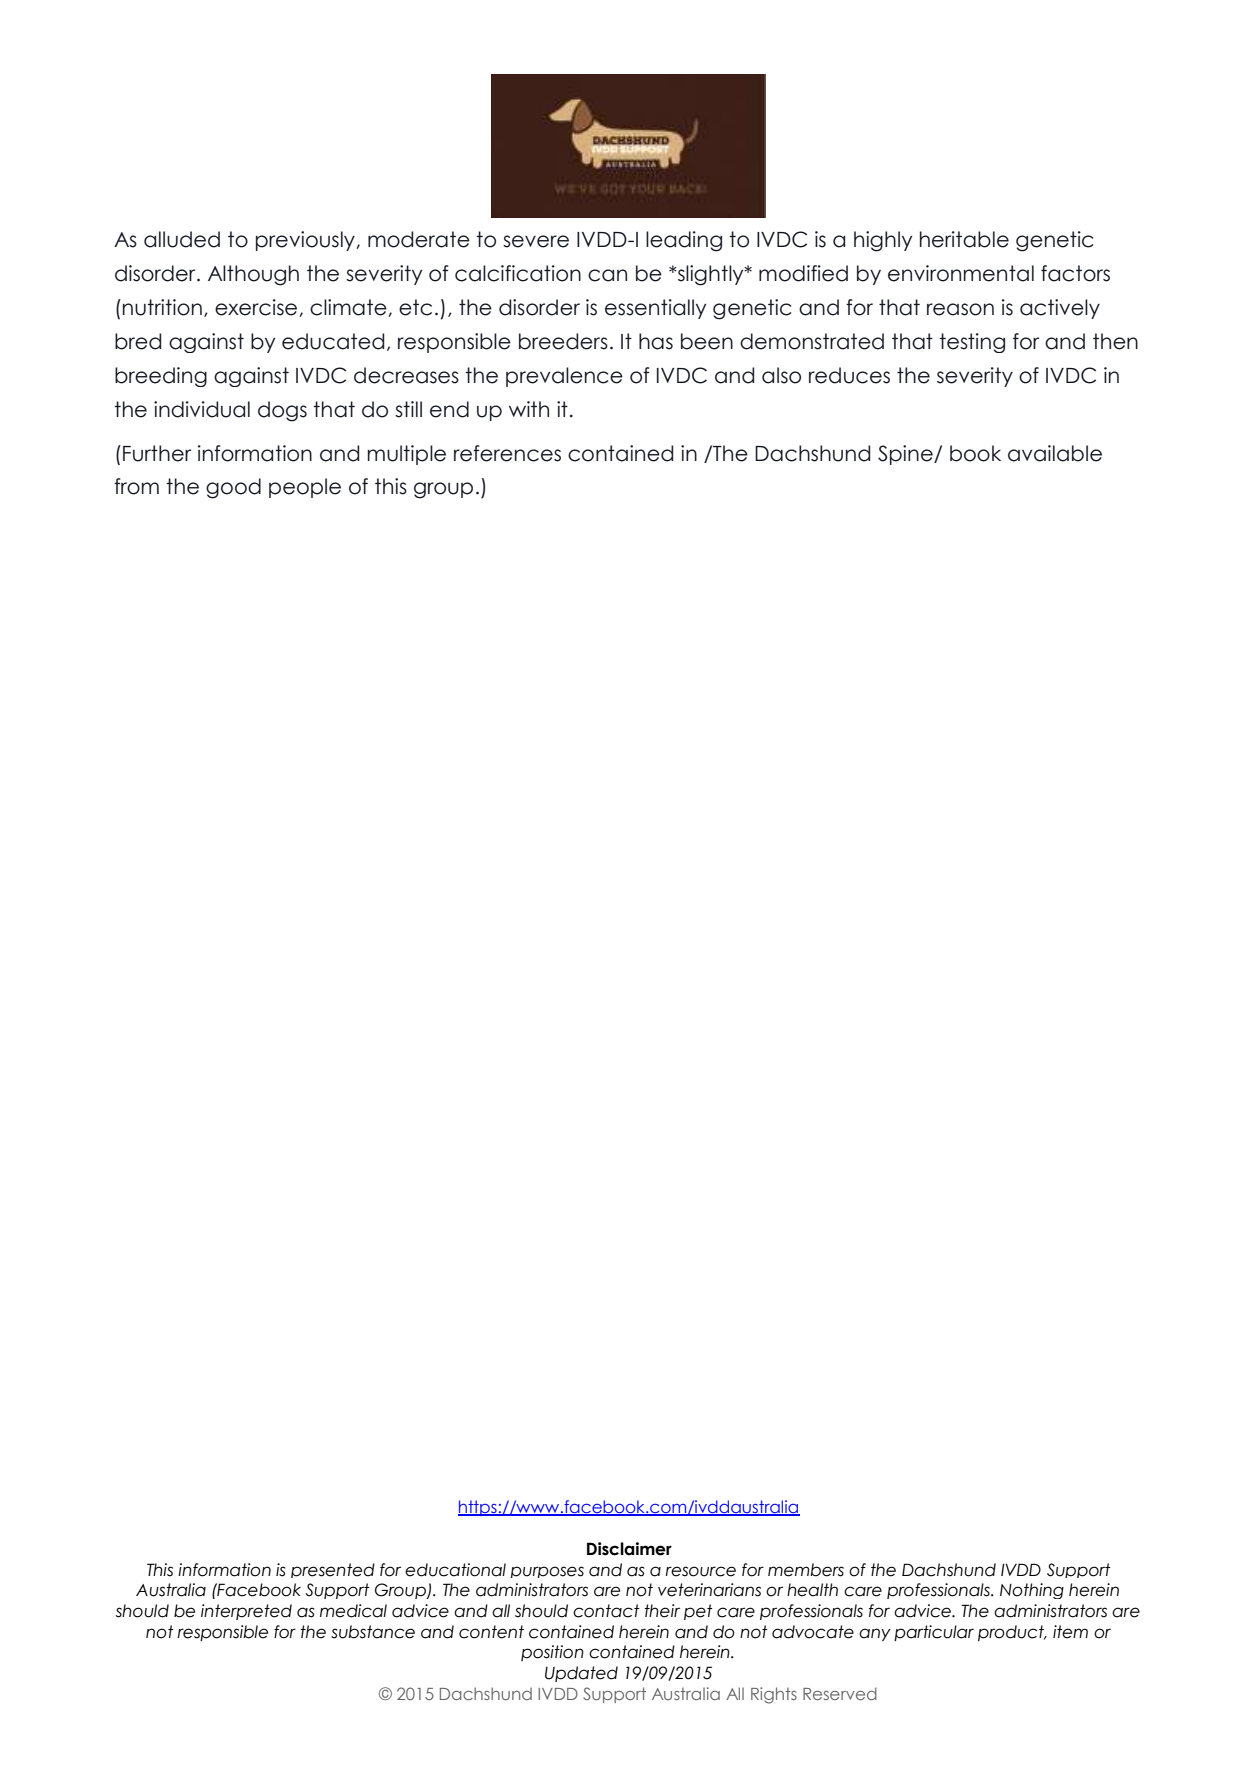 The image size is (1257, 1778). I want to click on environmental, so click(961, 273).
